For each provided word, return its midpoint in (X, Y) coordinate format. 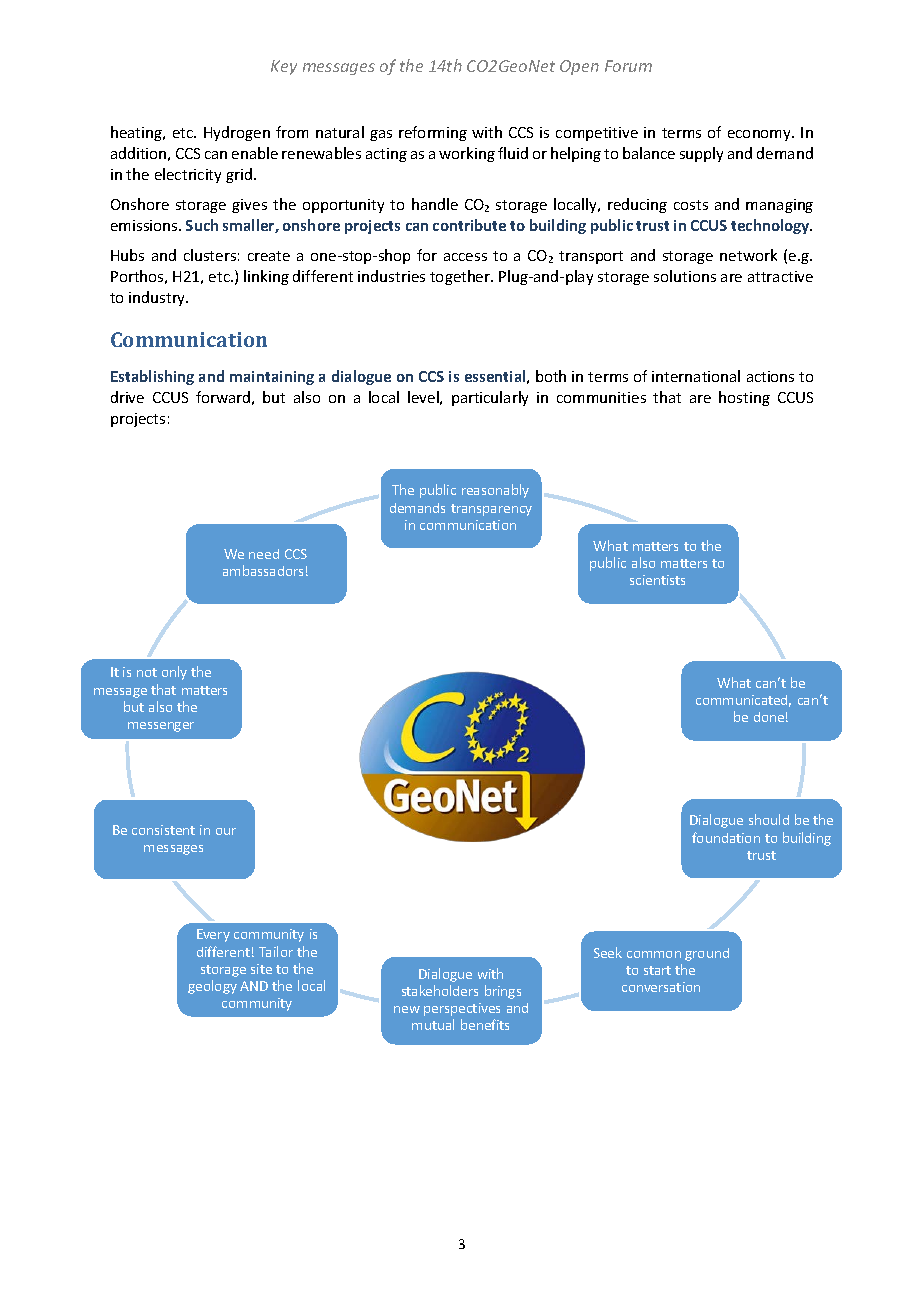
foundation (726, 837)
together (461, 277)
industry (158, 298)
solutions (685, 276)
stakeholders (440, 990)
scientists (657, 580)
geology (212, 987)
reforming (433, 133)
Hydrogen (237, 133)
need (264, 554)
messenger (161, 727)
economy (760, 135)
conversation (661, 987)
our (226, 831)
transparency (491, 510)
